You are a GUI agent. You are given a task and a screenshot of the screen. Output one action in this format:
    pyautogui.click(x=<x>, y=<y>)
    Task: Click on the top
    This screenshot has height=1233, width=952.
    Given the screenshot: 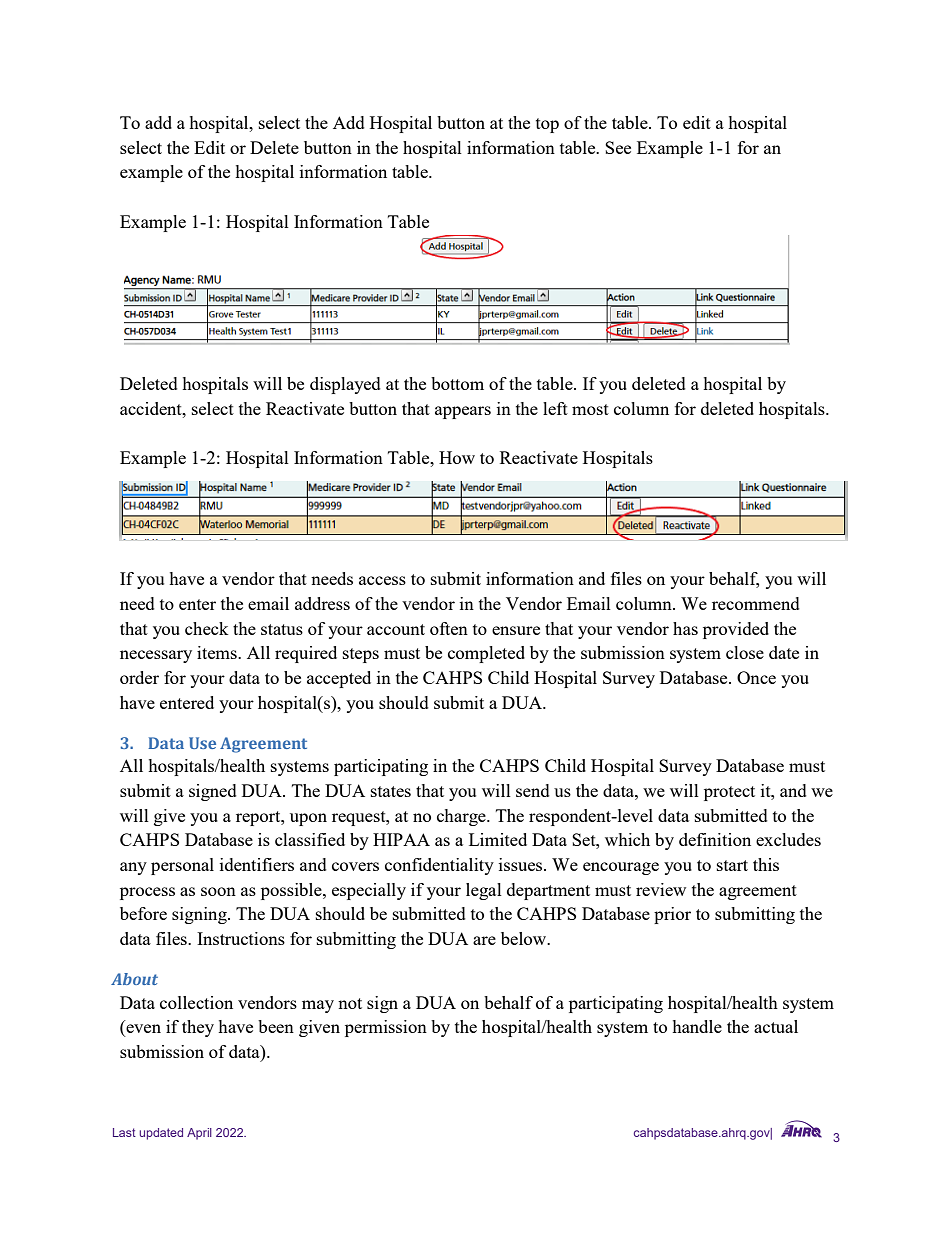 What is the action you would take?
    pyautogui.click(x=547, y=125)
